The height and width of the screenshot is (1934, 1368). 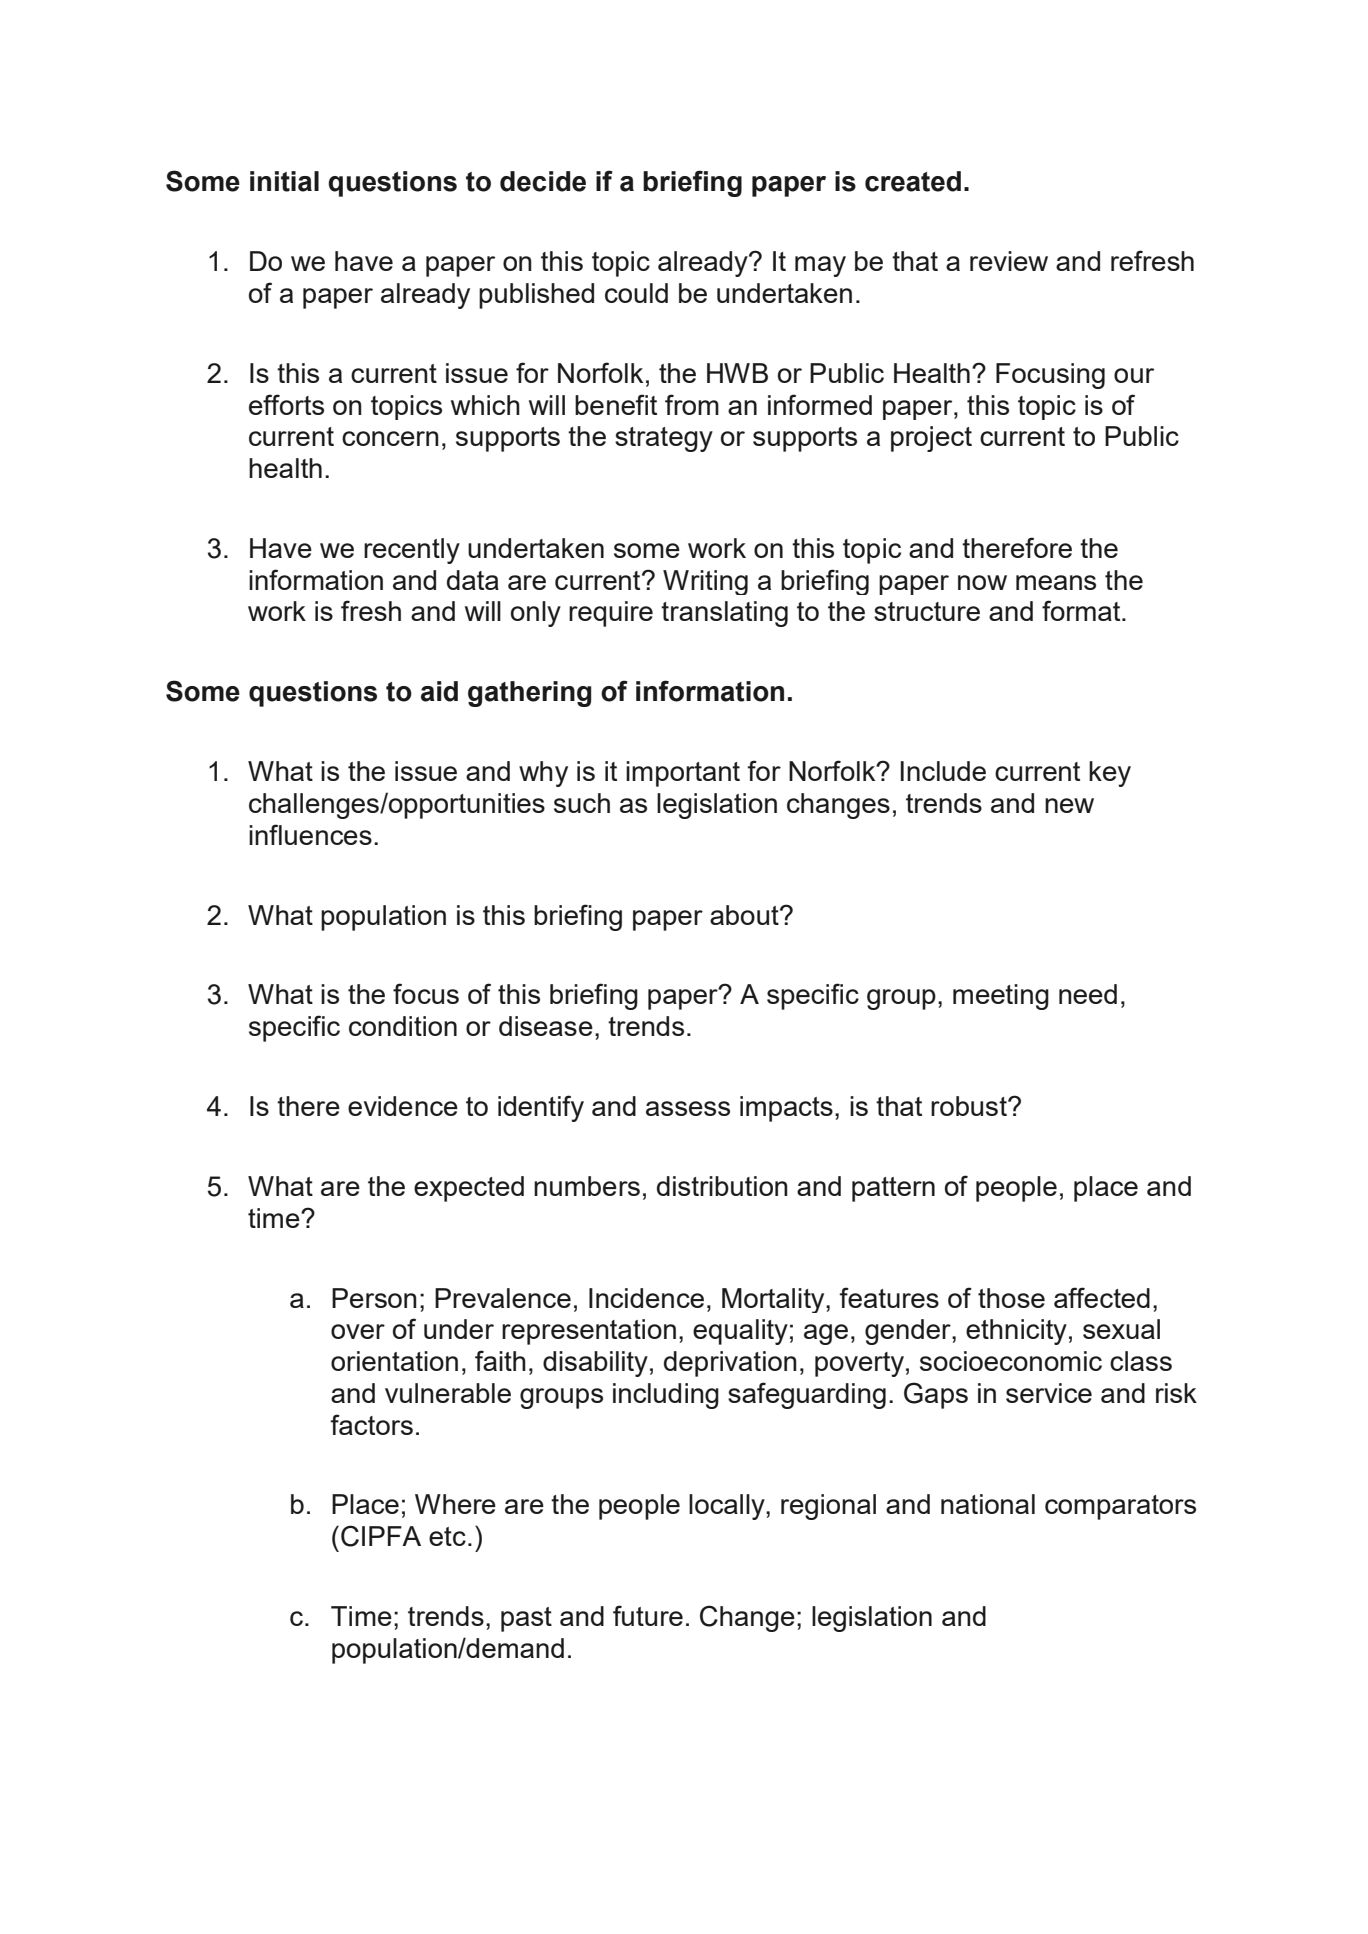 What do you see at coordinates (412, 551) in the screenshot?
I see `recently` at bounding box center [412, 551].
